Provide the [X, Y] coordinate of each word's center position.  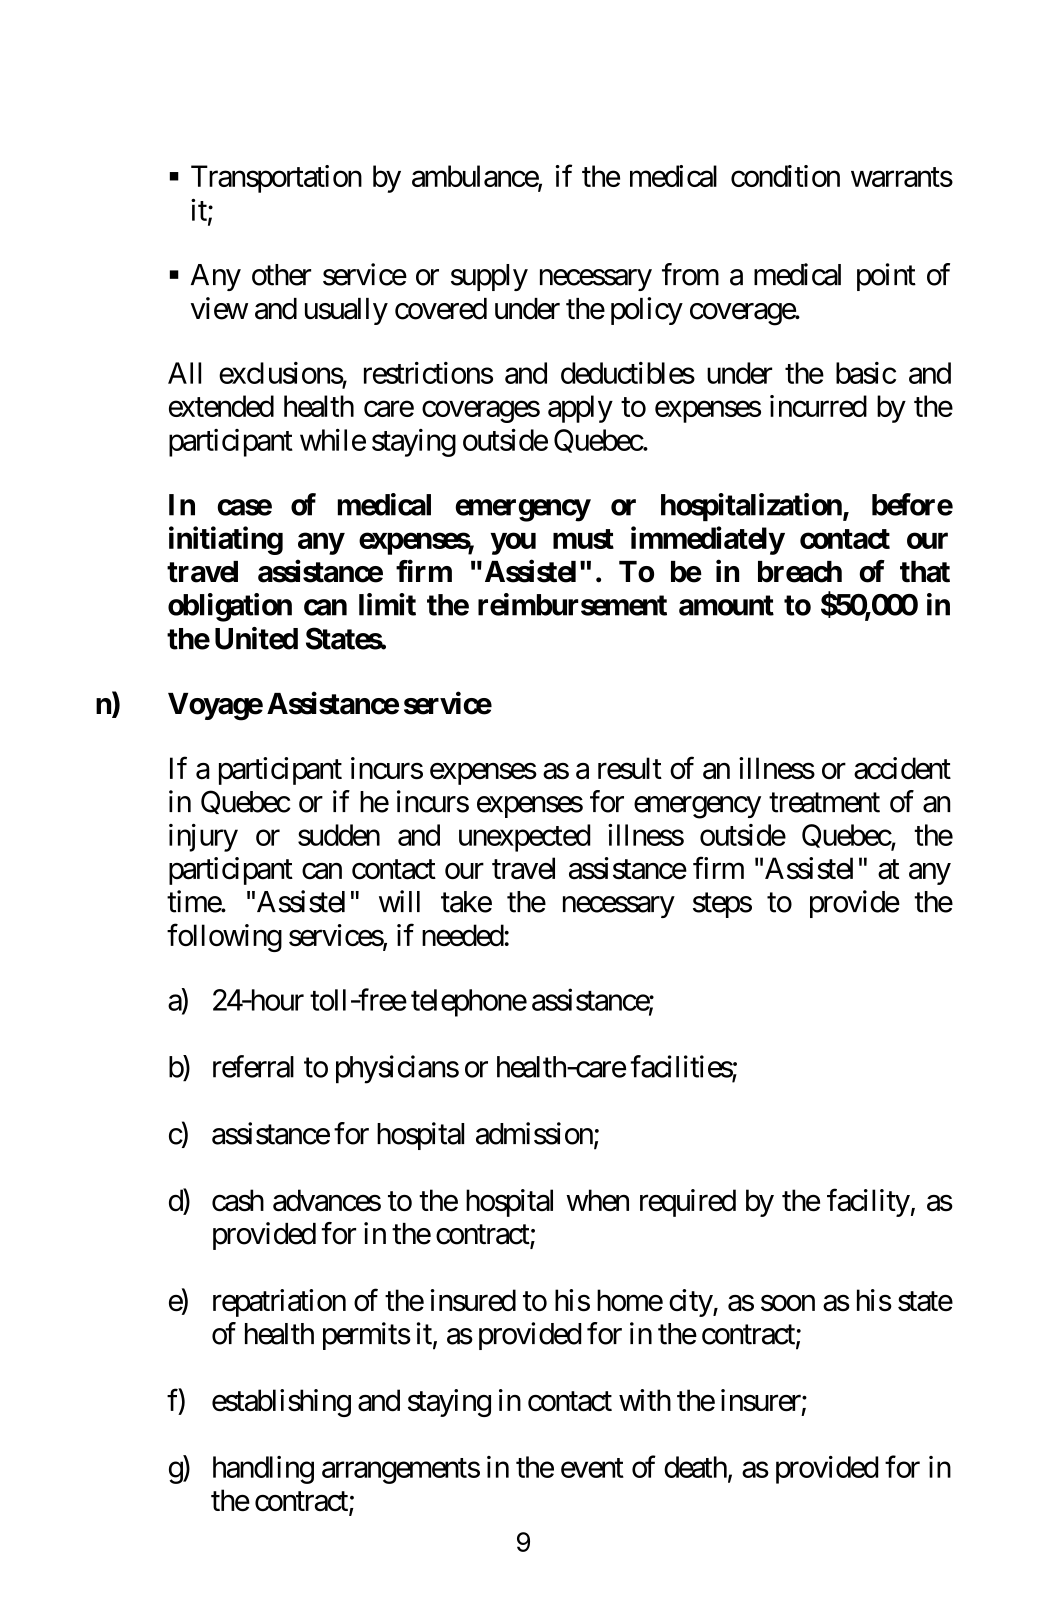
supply [489, 277]
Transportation [276, 179]
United [256, 638]
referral [253, 1066]
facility [868, 1203]
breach [800, 572]
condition [785, 176]
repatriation [279, 1303]
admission [534, 1133]
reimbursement [572, 604]
